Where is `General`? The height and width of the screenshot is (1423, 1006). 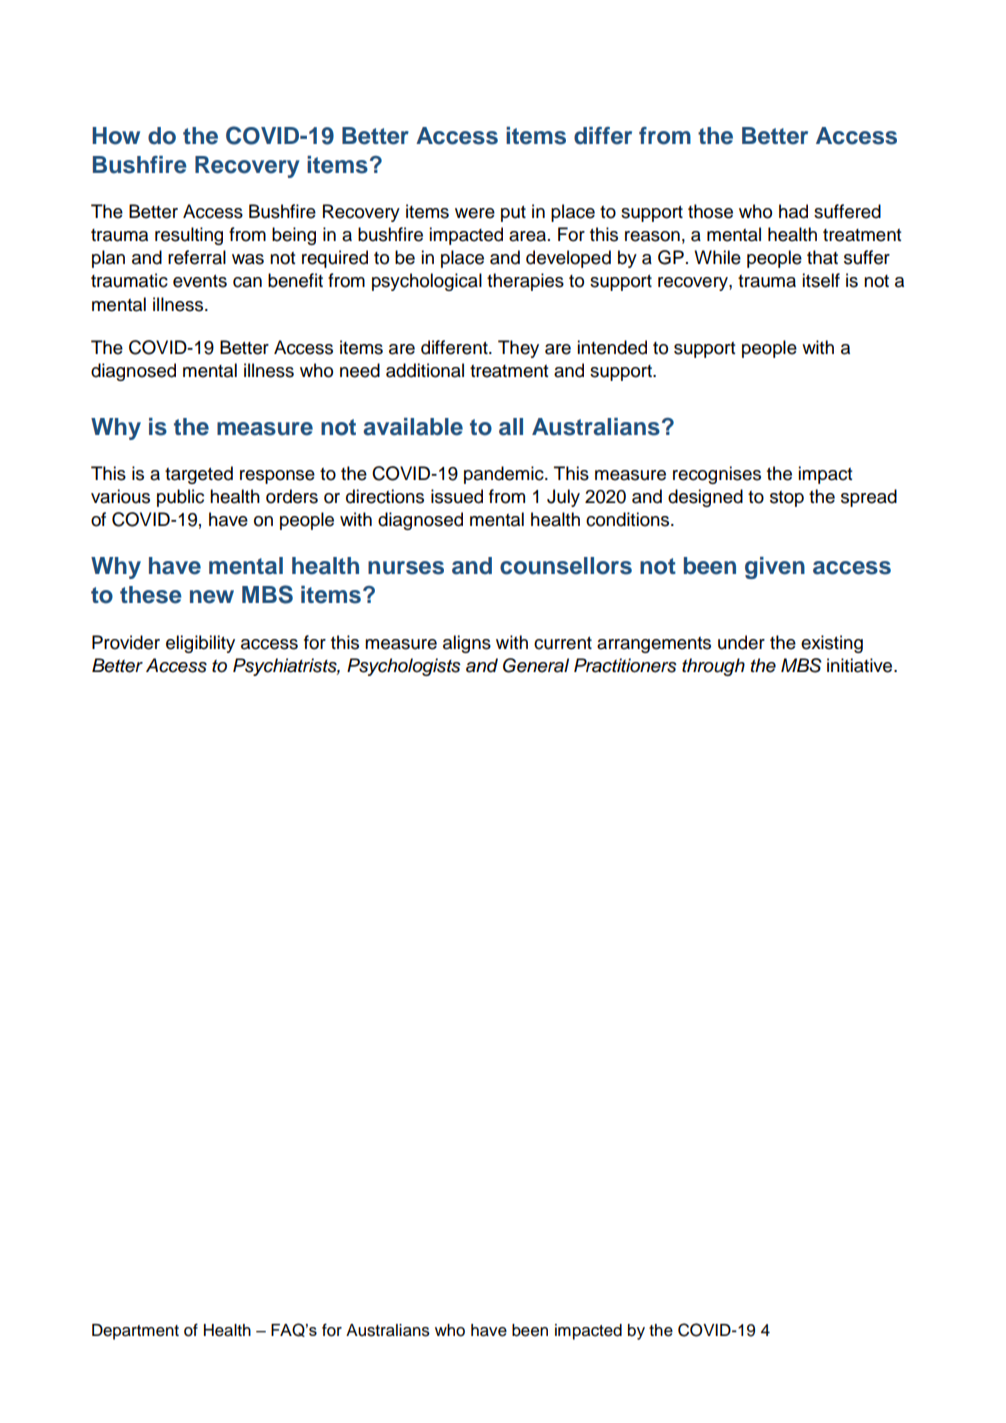
General is located at coordinates (536, 665).
